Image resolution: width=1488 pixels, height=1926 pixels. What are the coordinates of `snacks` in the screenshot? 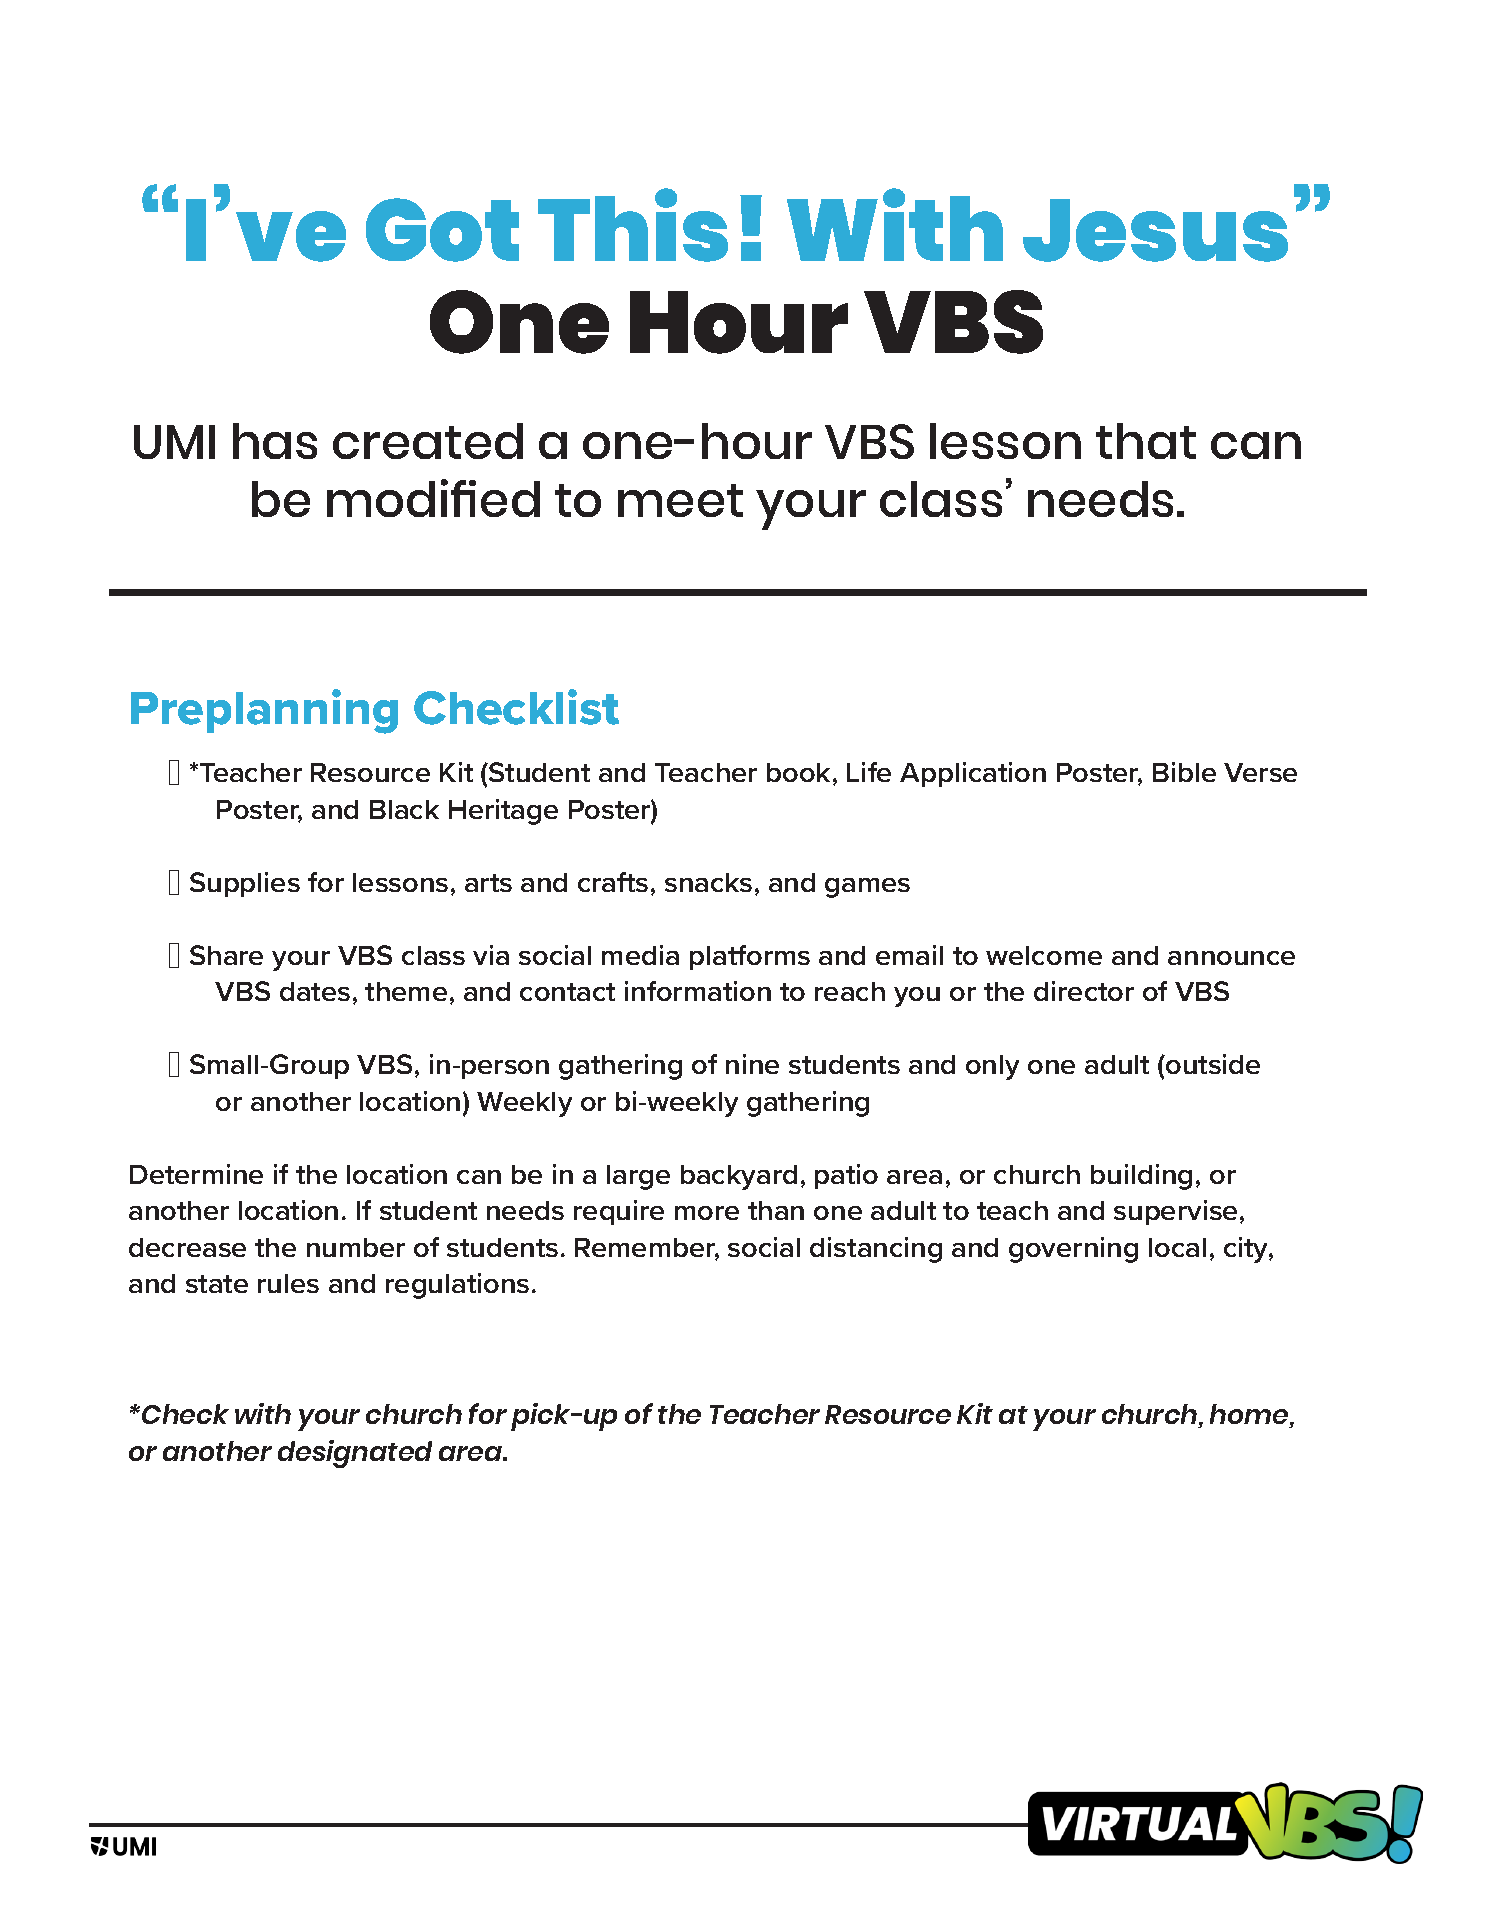 It's located at (708, 882).
